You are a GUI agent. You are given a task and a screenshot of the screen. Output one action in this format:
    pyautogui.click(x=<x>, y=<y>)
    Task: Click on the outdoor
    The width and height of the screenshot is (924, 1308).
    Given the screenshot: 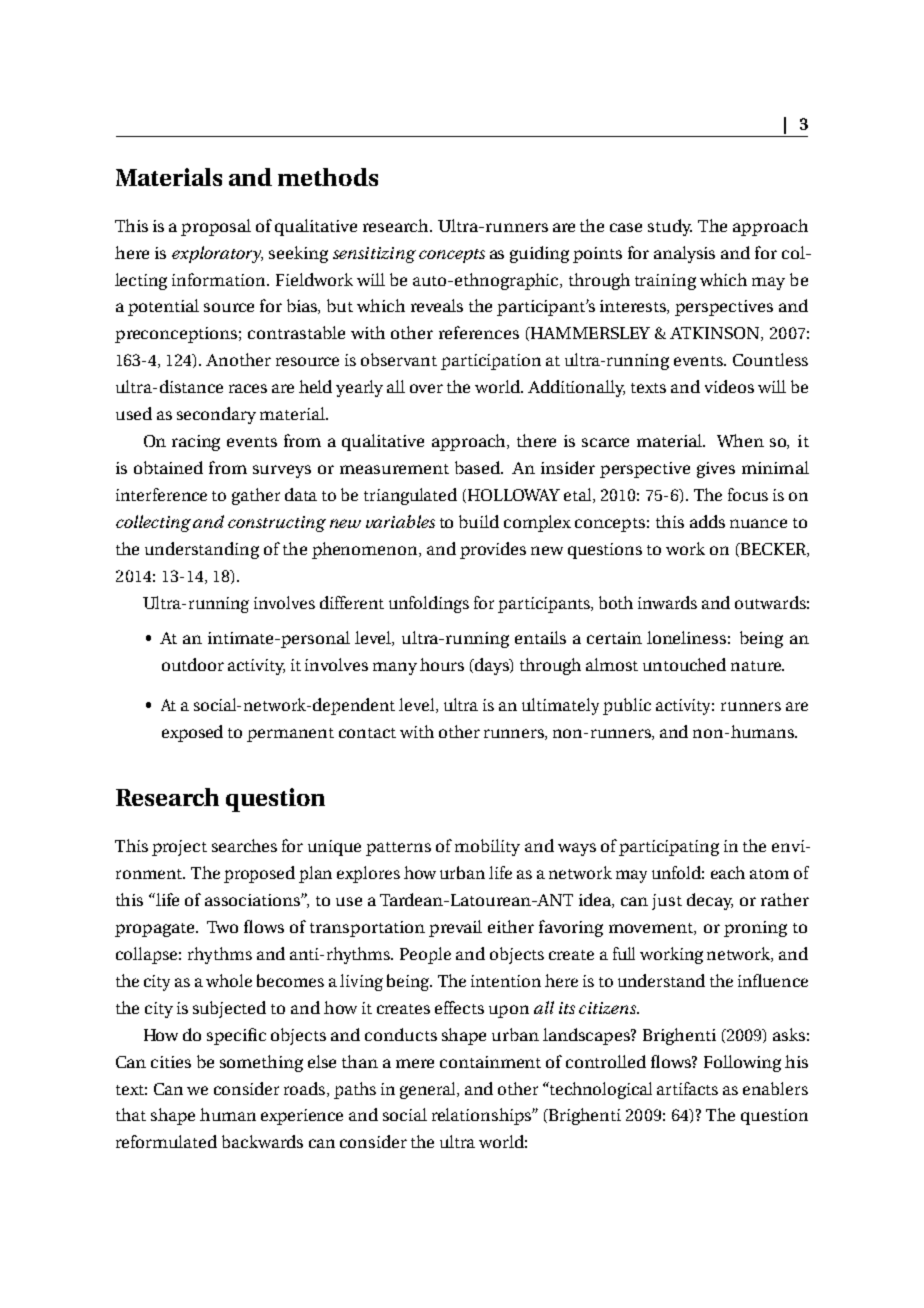 What is the action you would take?
    pyautogui.click(x=193, y=664)
